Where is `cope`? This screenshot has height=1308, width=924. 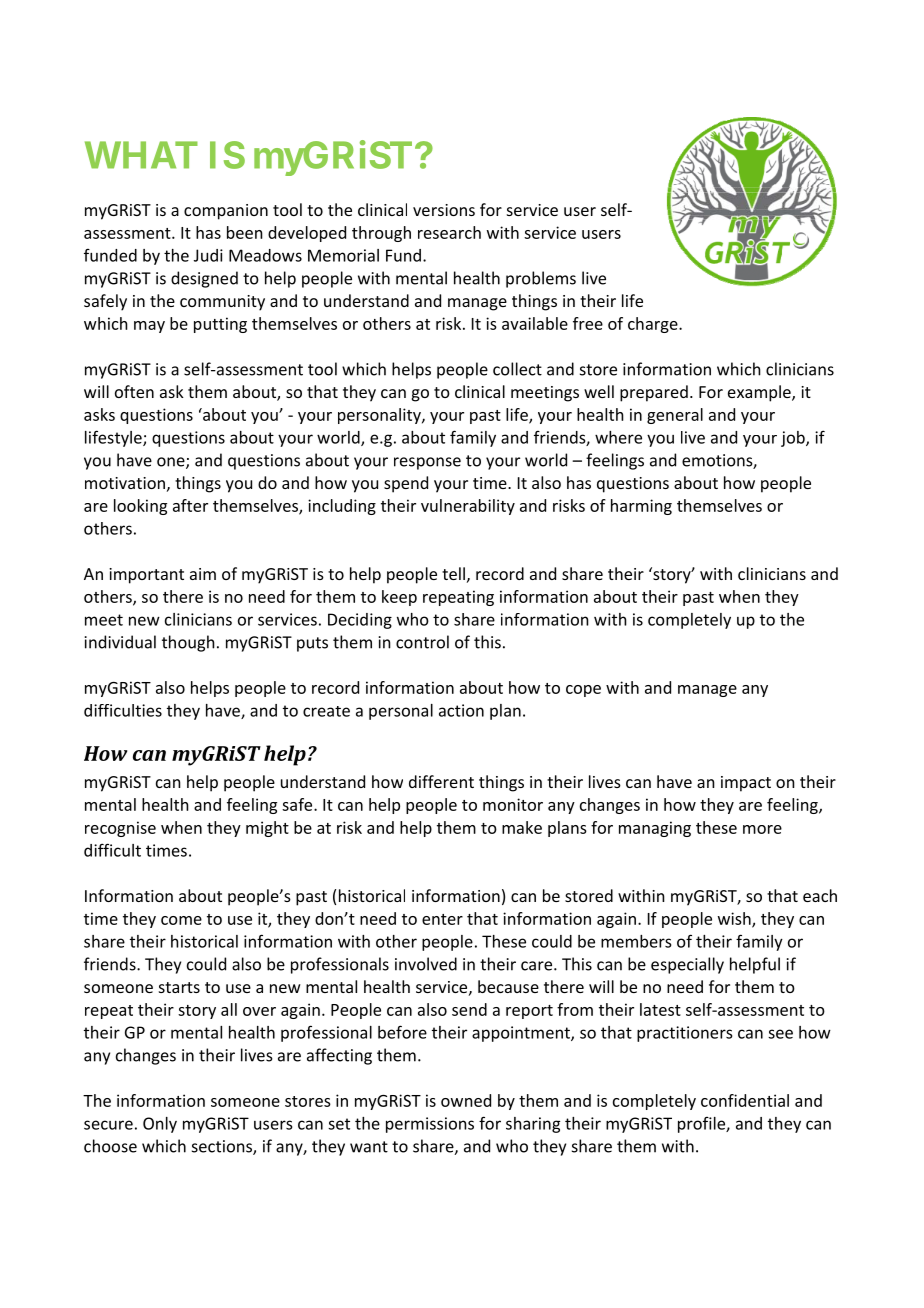
cope is located at coordinates (583, 691).
